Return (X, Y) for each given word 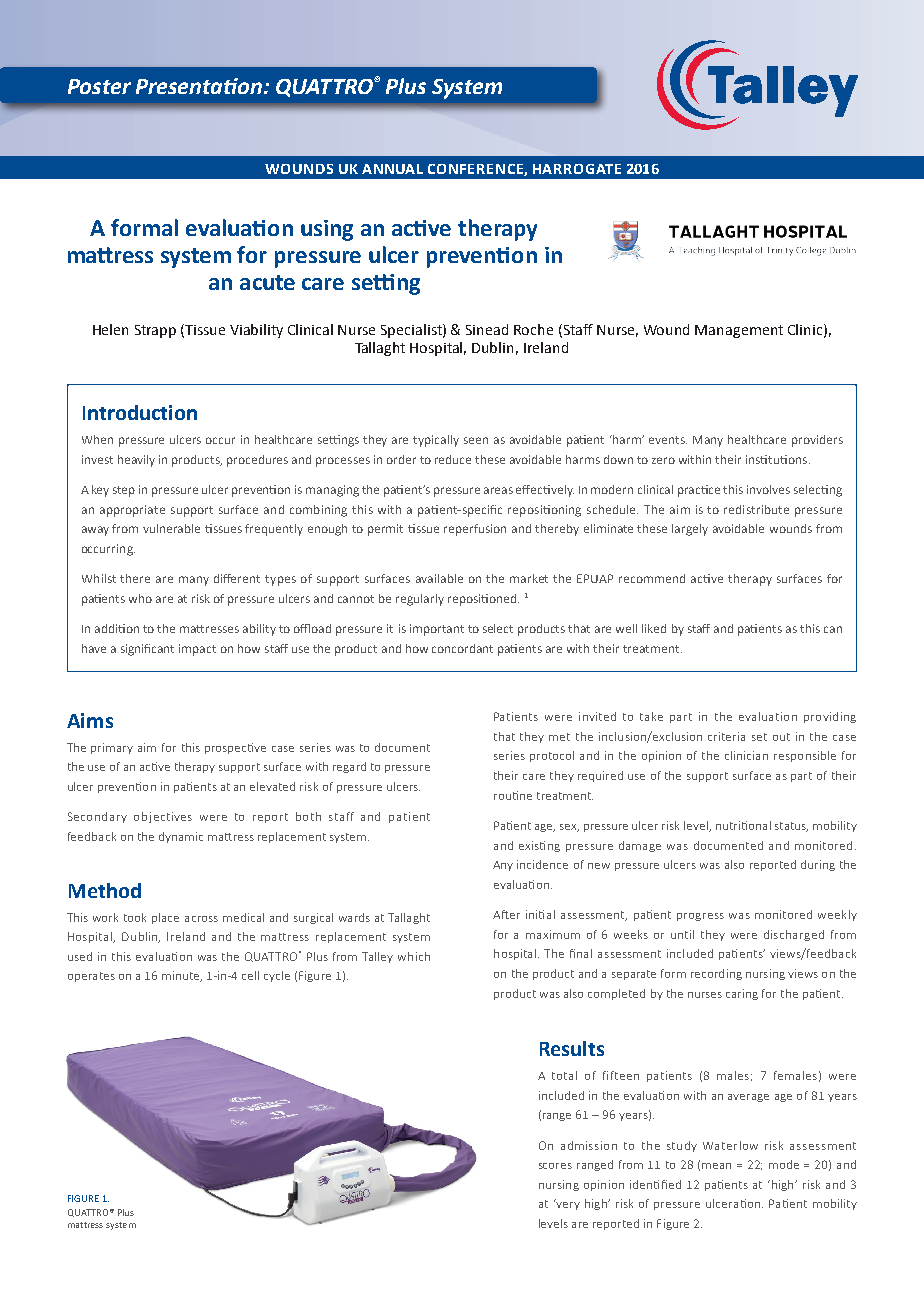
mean (716, 1166)
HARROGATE (577, 169)
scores (555, 1166)
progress (700, 917)
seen (476, 440)
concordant (462, 648)
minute (182, 976)
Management (739, 331)
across (201, 919)
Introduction (140, 412)
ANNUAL (392, 169)
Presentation (200, 86)
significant (147, 650)
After (506, 914)
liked (654, 628)
